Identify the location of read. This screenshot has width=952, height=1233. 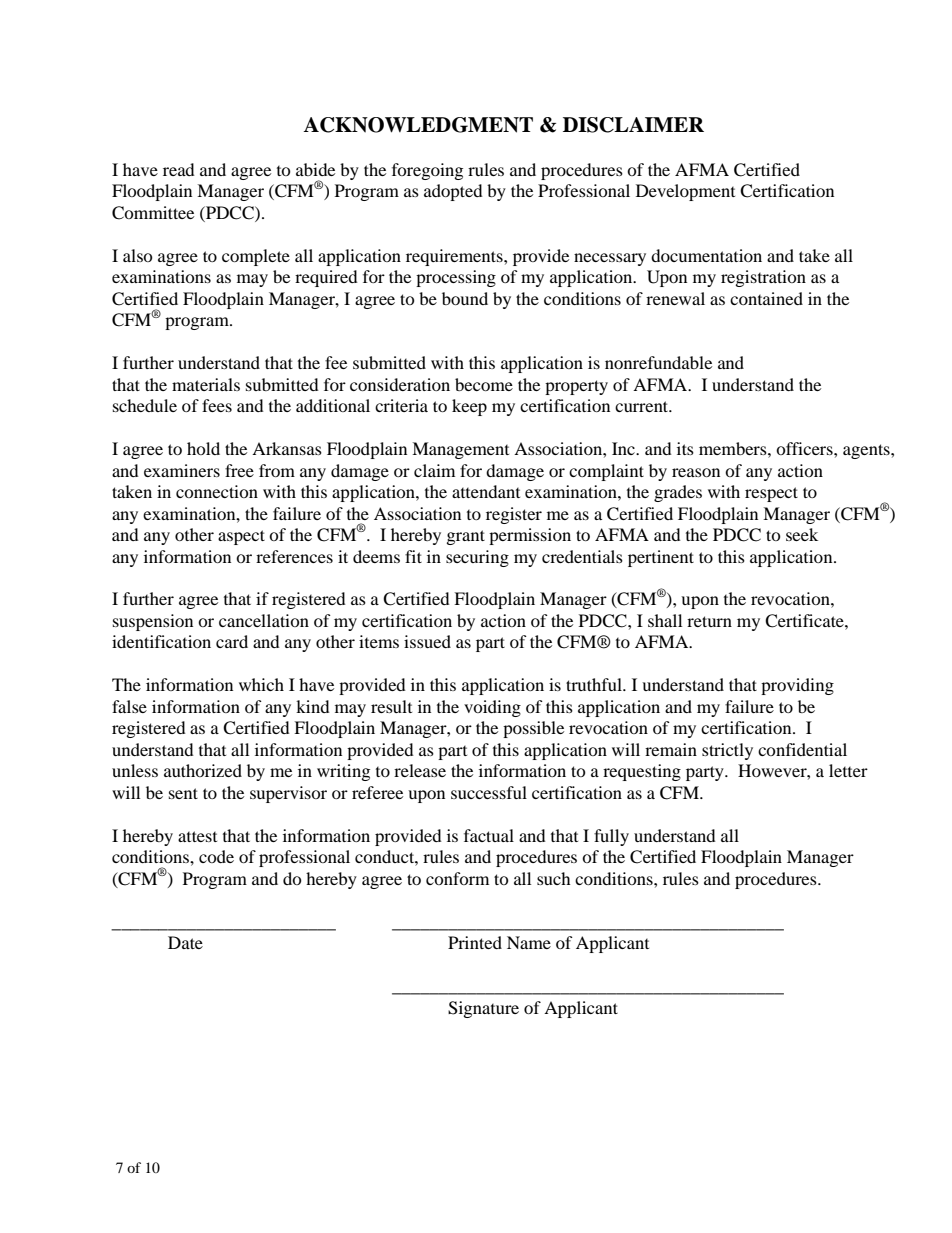
(179, 169).
